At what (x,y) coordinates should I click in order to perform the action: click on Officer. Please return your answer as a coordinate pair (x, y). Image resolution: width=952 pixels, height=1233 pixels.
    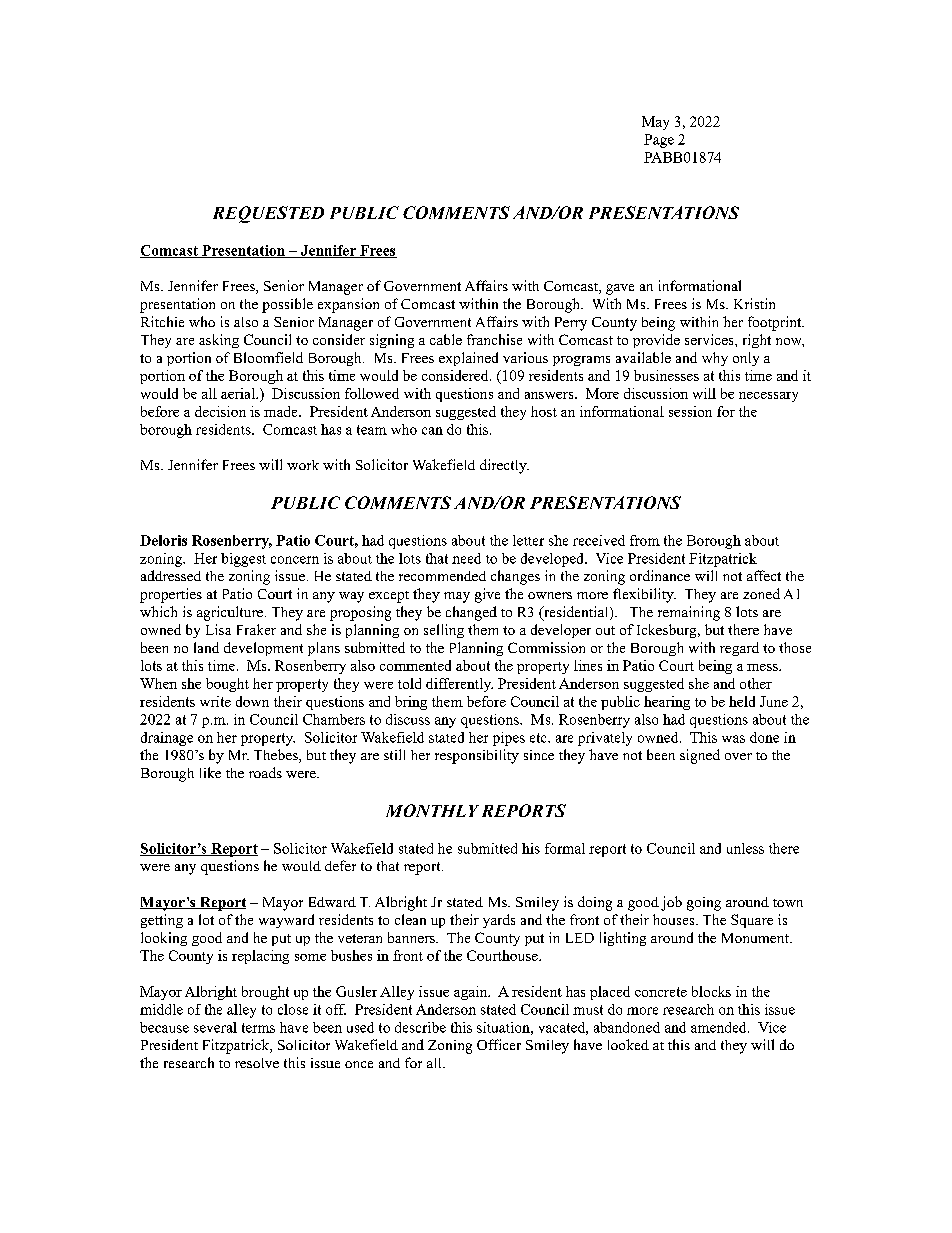
    Looking at the image, I should click on (499, 1044).
